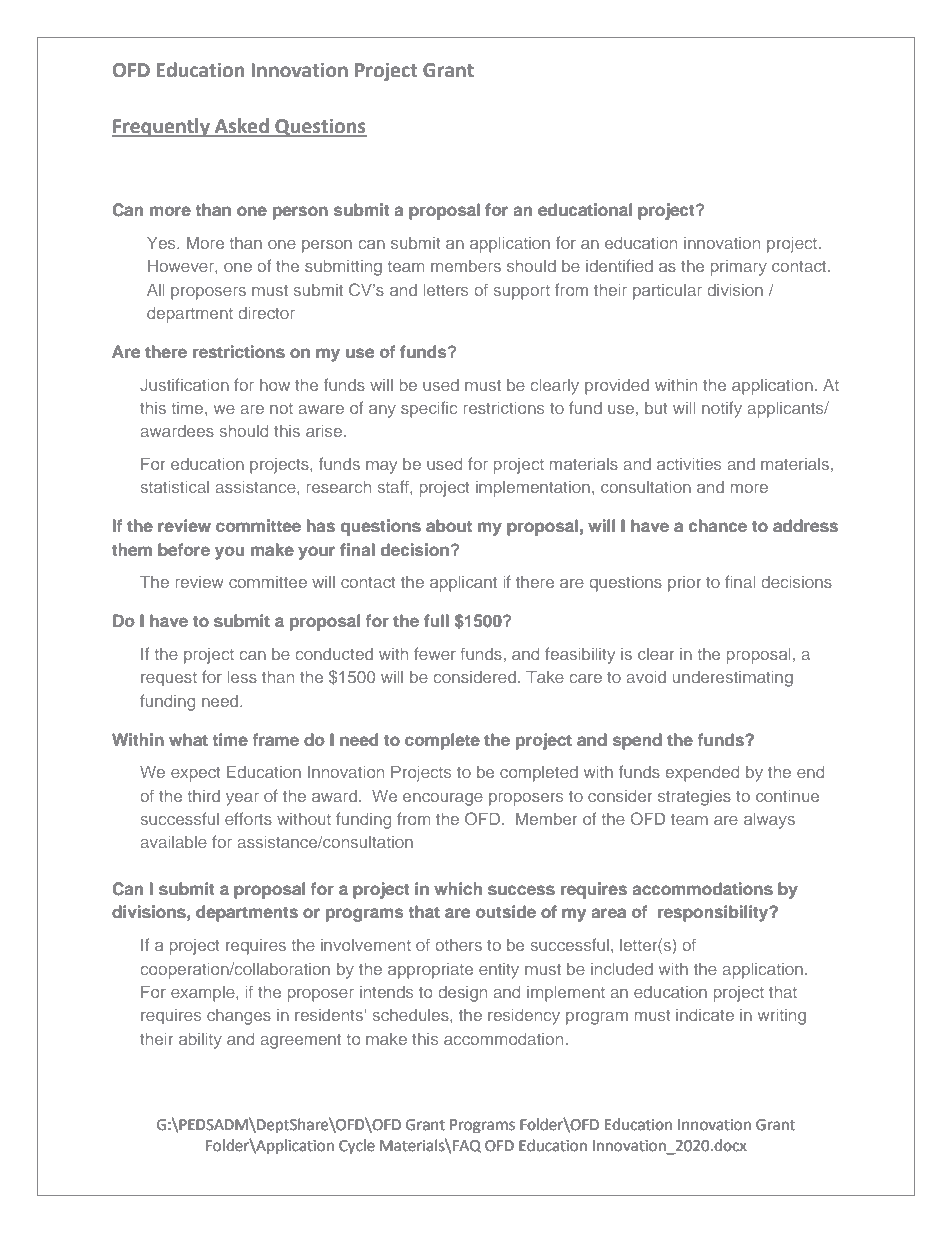 This page has width=952, height=1233. I want to click on primary, so click(738, 268).
